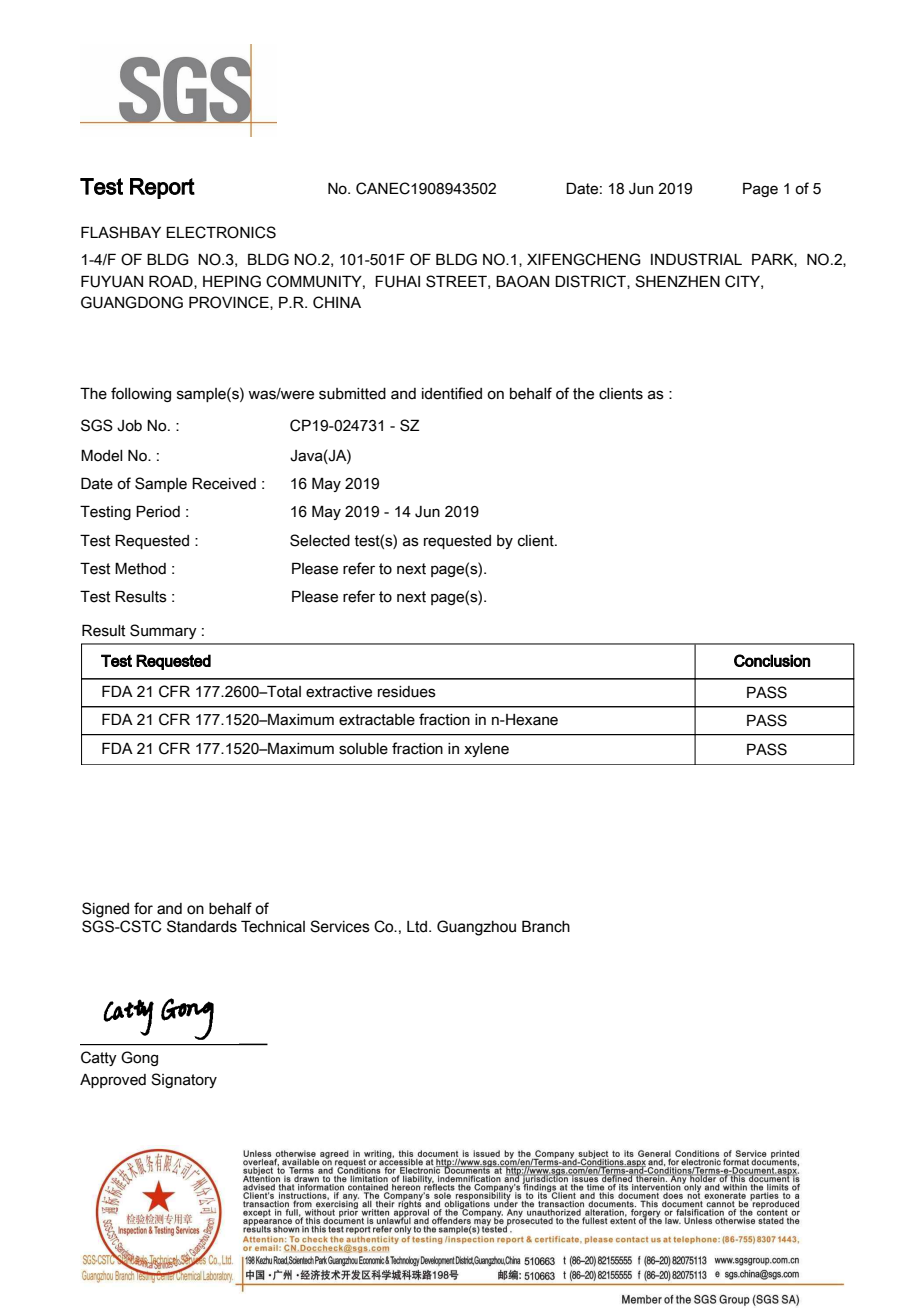 The width and height of the screenshot is (924, 1308). What do you see at coordinates (522, 281) in the screenshot?
I see `BAOAN` at bounding box center [522, 281].
